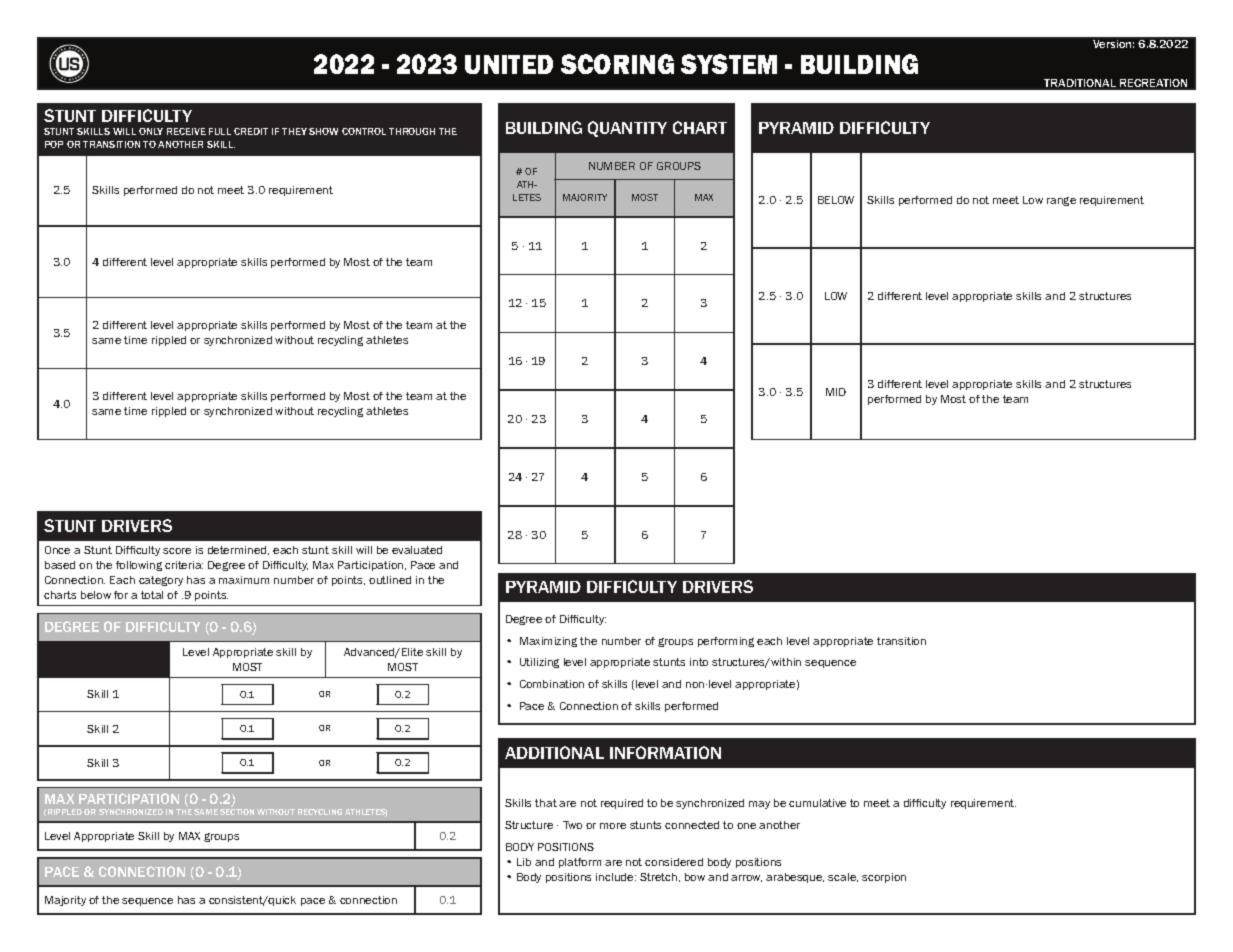 This document has width=1233, height=952. I want to click on Utilizing, so click(539, 663).
